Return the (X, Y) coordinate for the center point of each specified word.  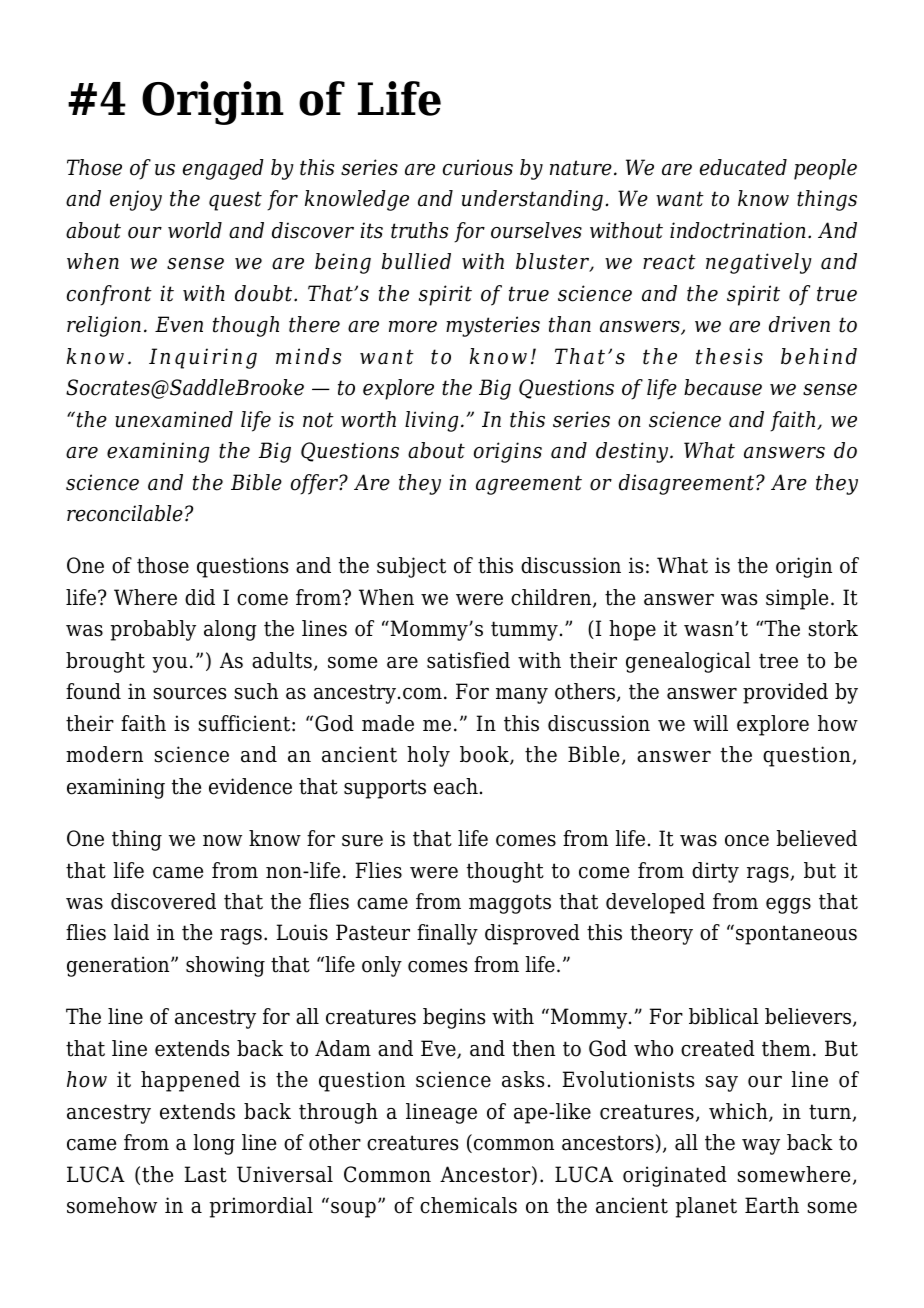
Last (205, 1174)
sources (190, 694)
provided (785, 693)
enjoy (136, 200)
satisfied (468, 660)
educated (743, 167)
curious (478, 167)
